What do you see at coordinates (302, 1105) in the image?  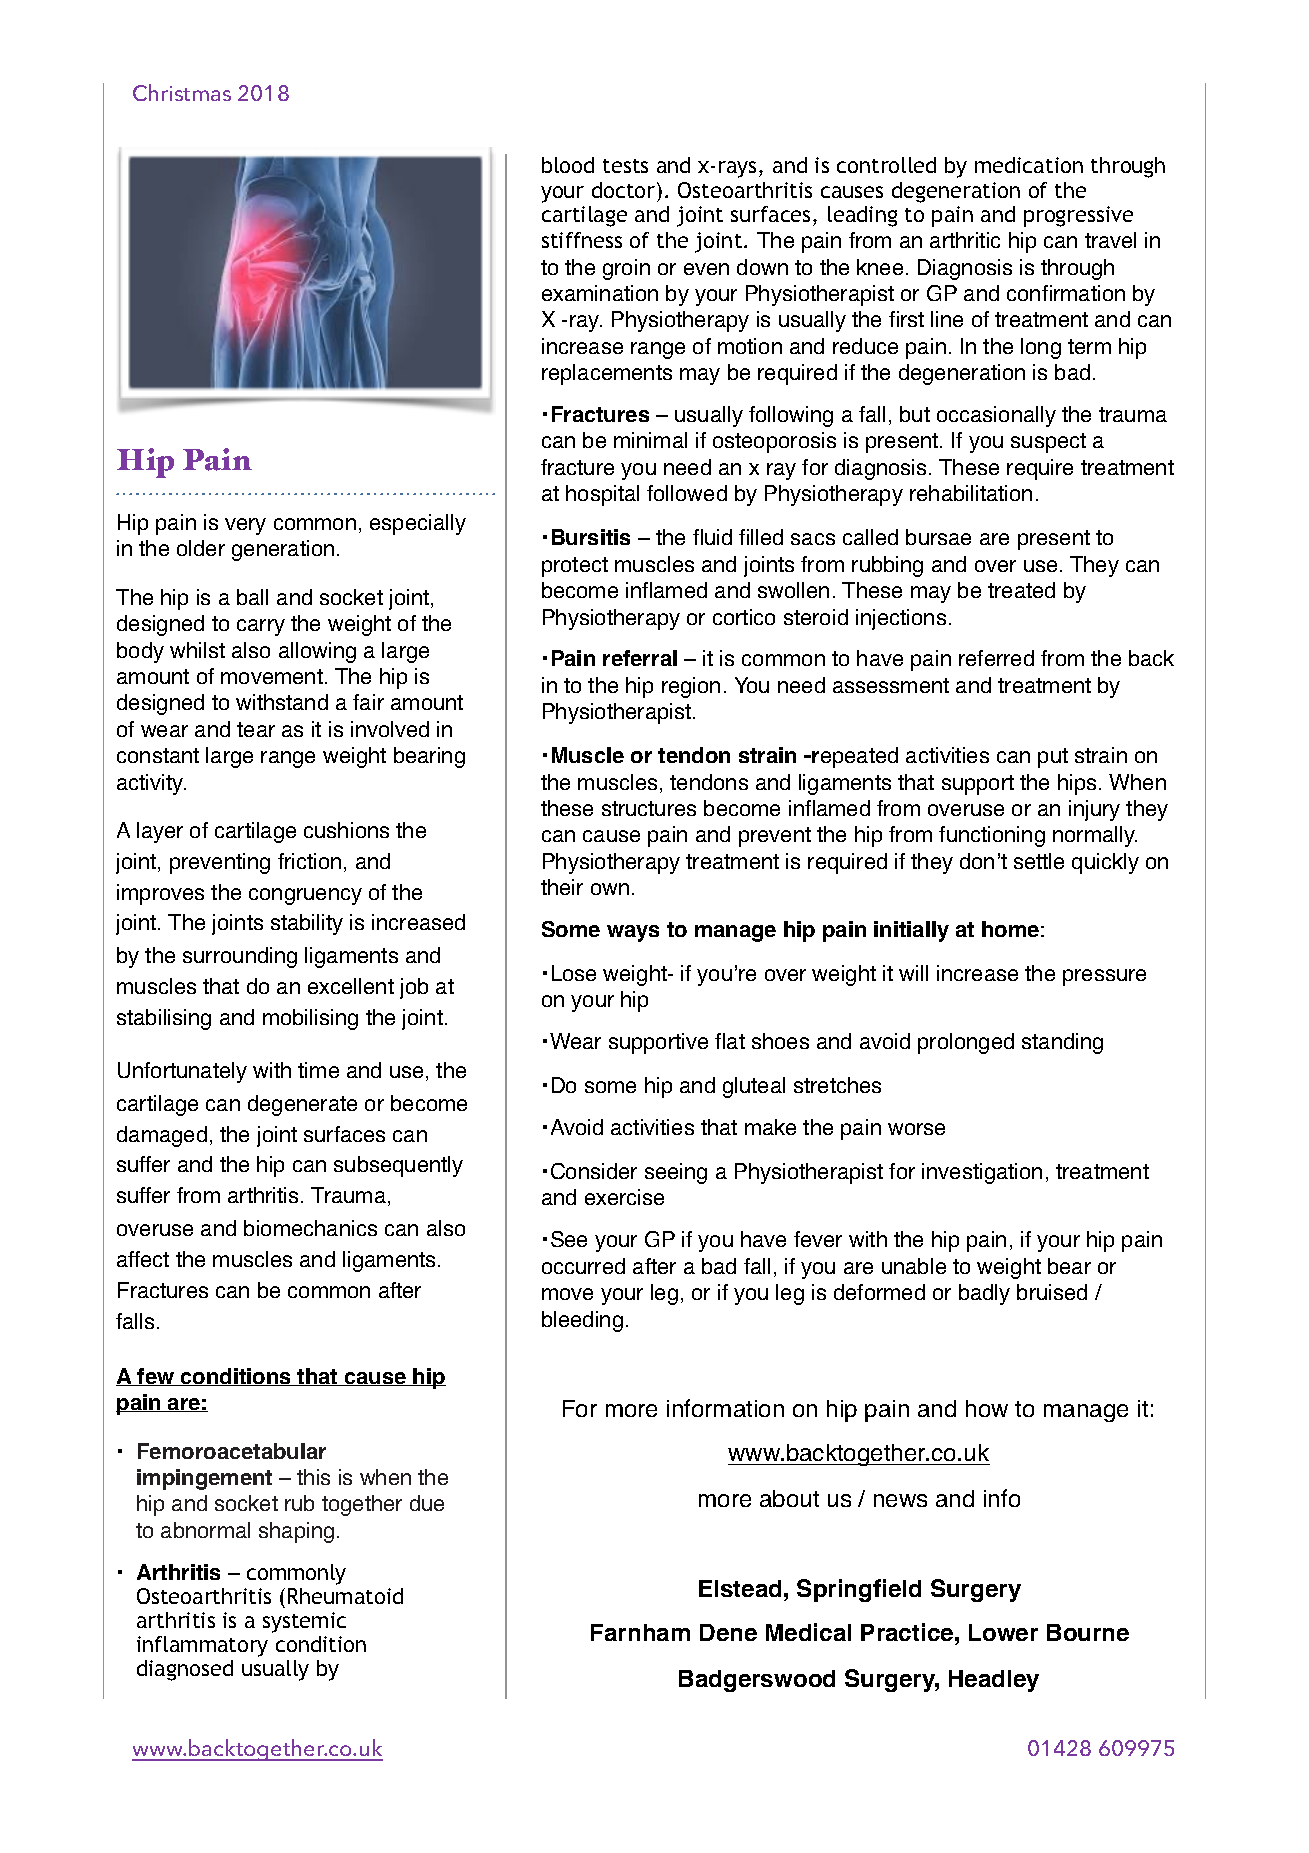 I see `degenerate` at bounding box center [302, 1105].
